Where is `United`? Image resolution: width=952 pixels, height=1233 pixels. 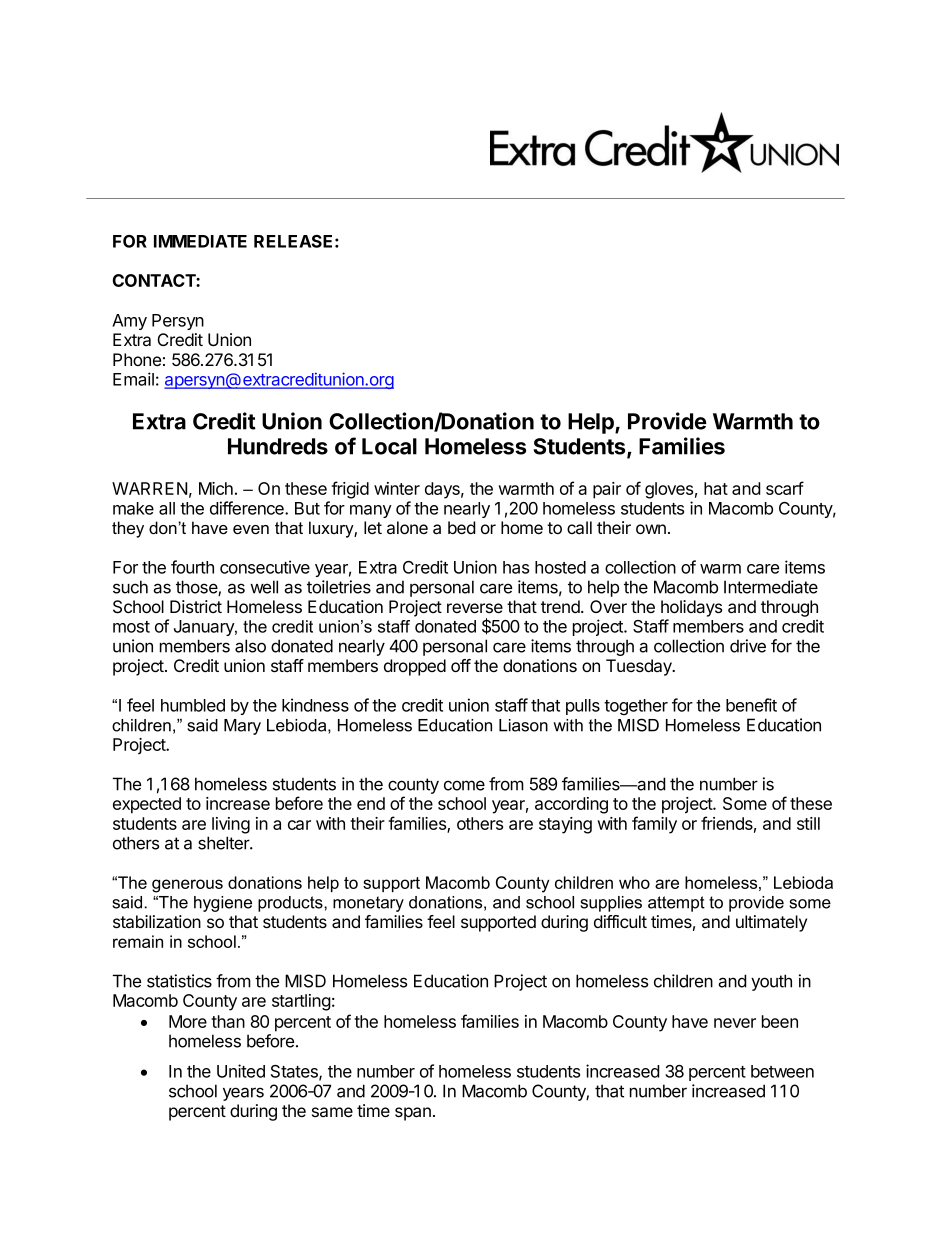
United is located at coordinates (241, 1071).
